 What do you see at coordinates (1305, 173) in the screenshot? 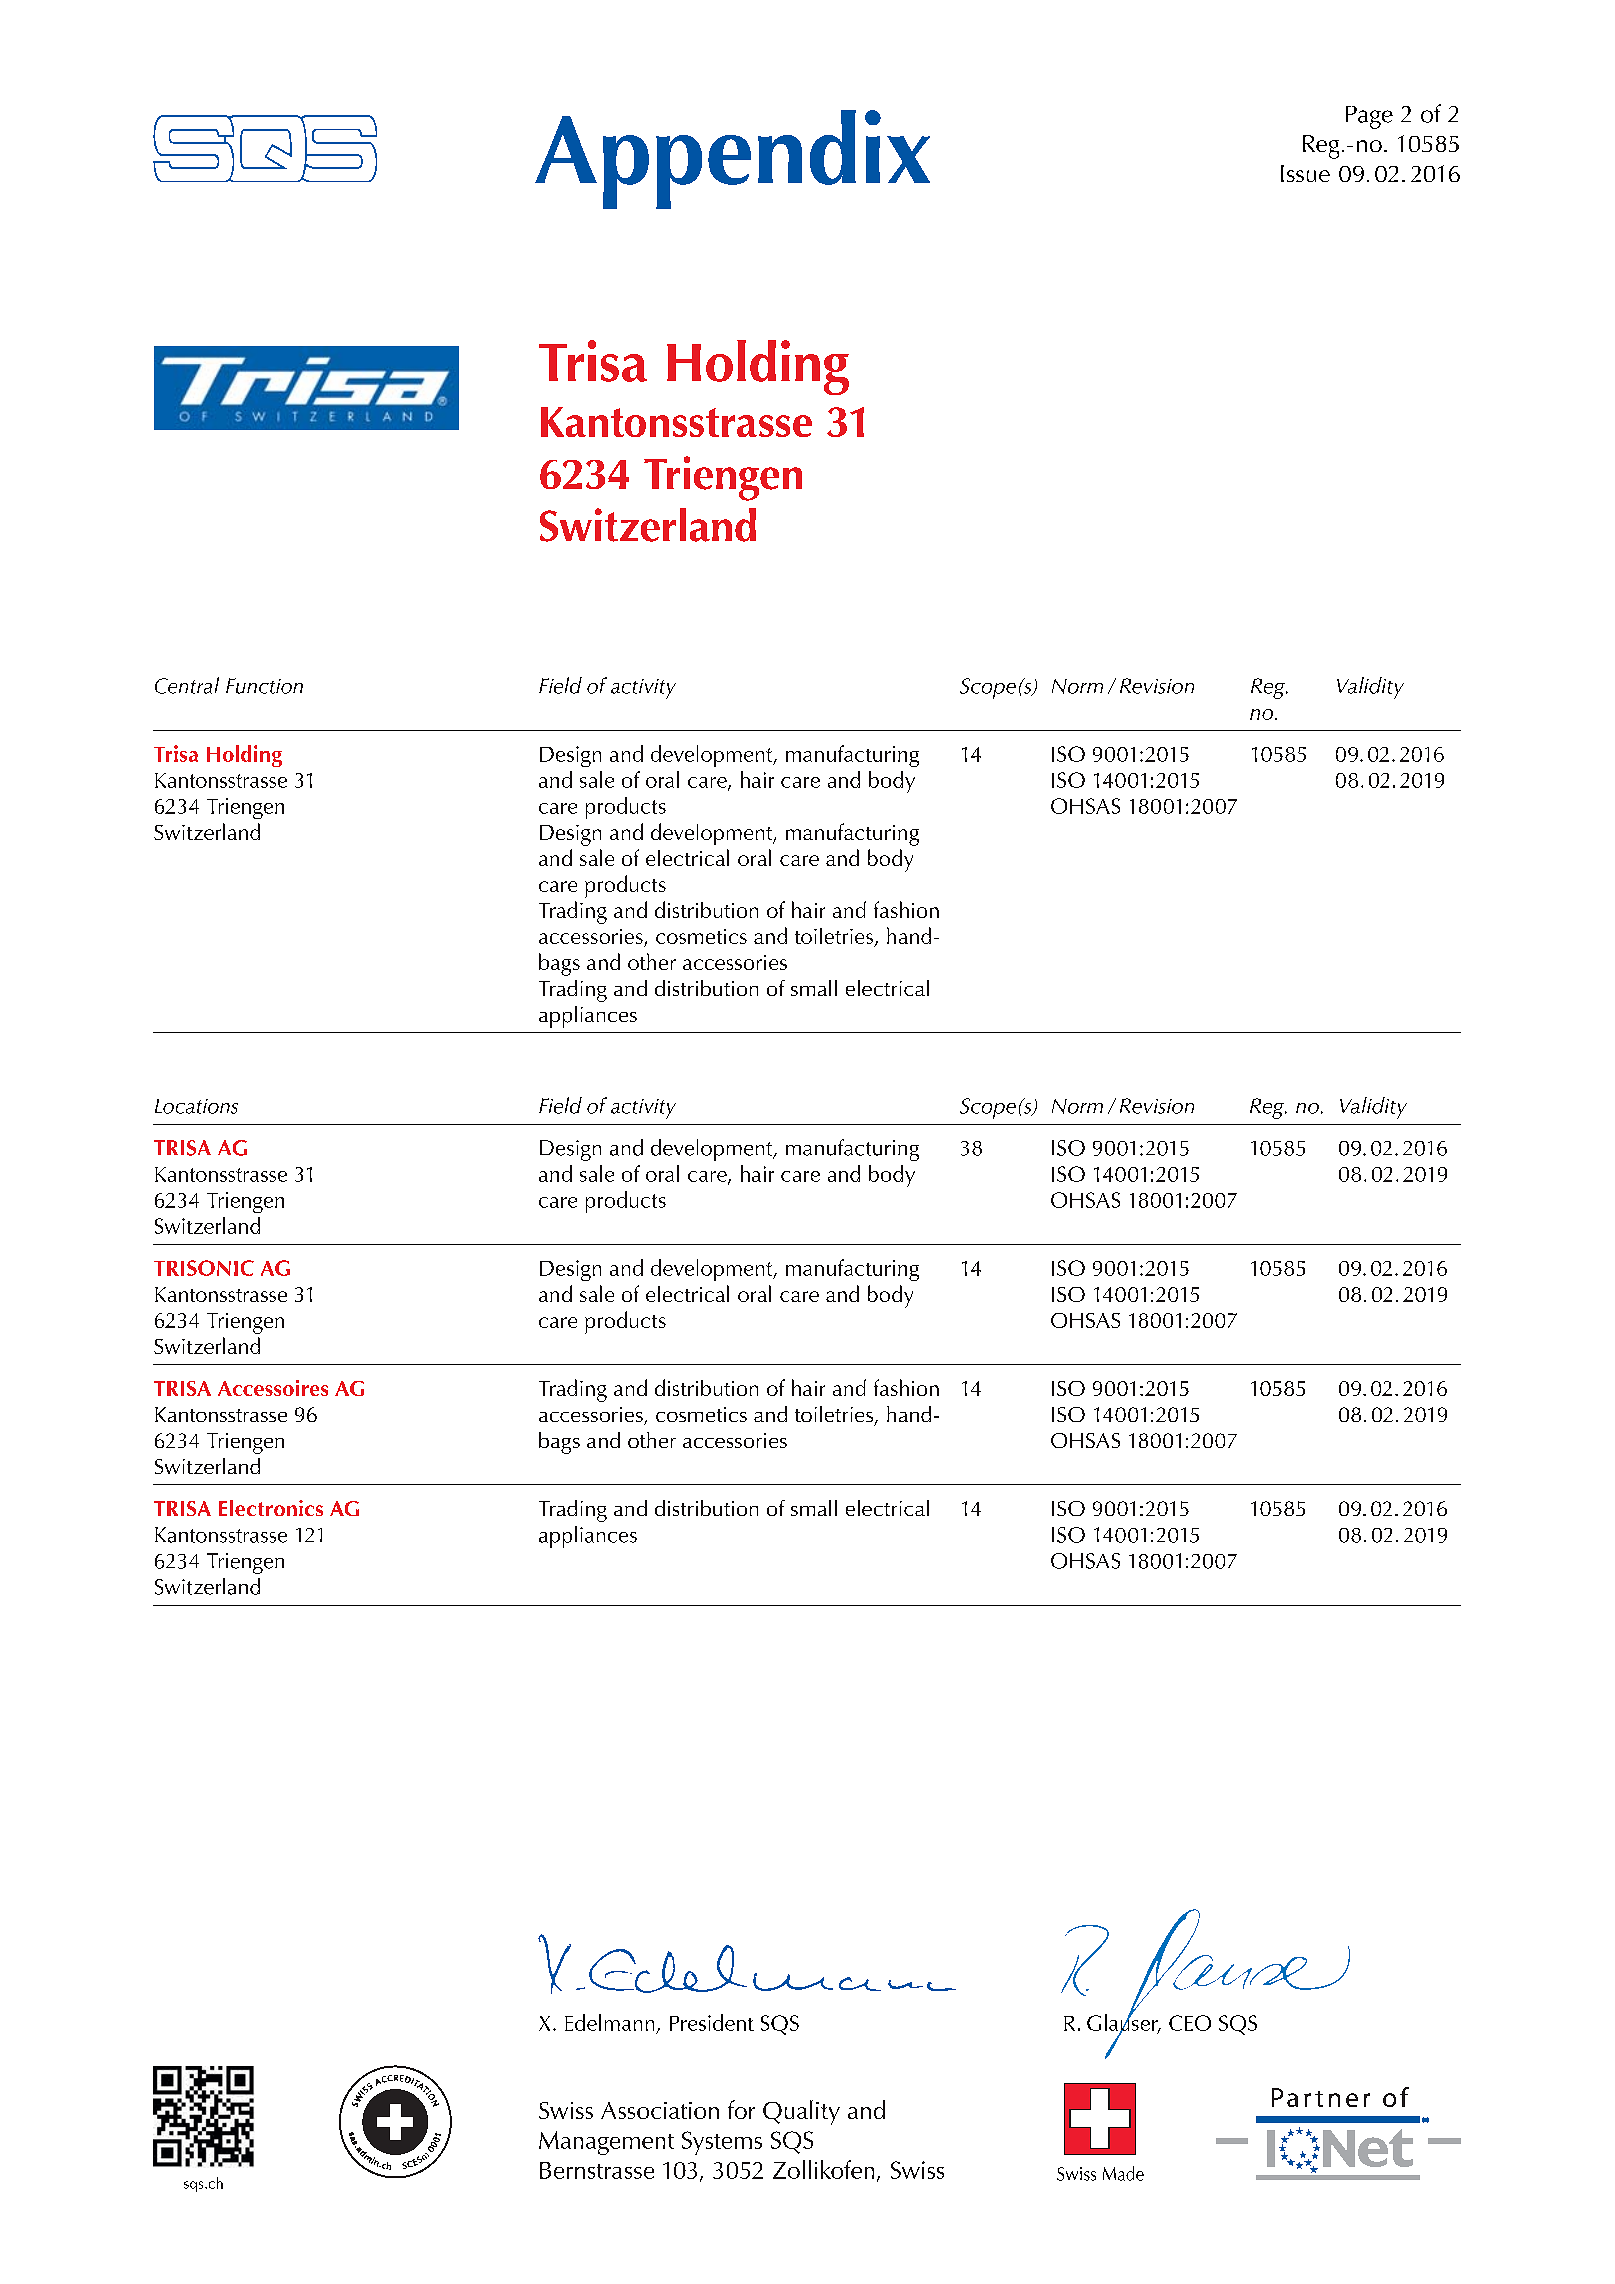
I see `Issue` at bounding box center [1305, 173].
